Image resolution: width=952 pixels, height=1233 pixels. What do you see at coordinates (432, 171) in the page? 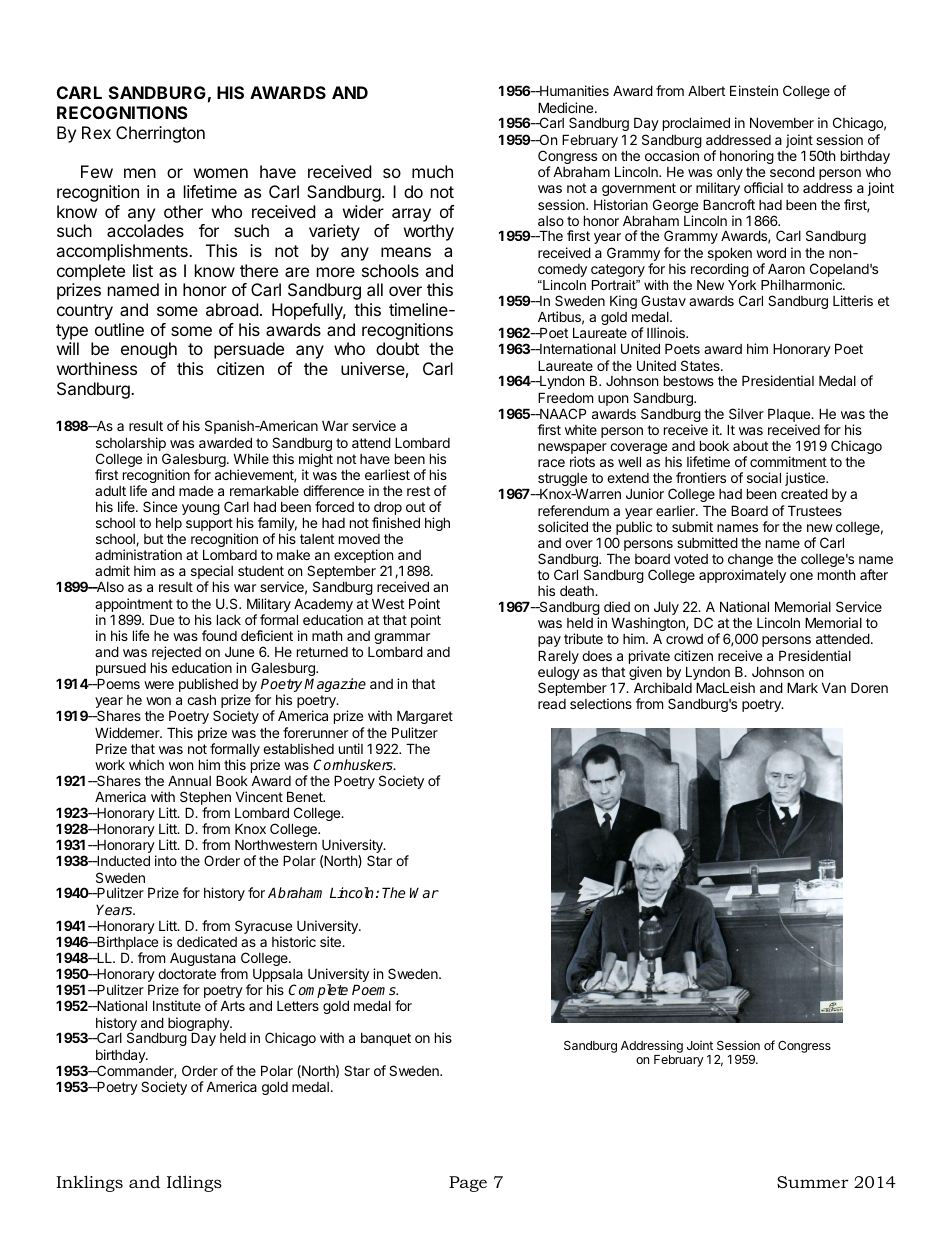
I see `much` at bounding box center [432, 171].
